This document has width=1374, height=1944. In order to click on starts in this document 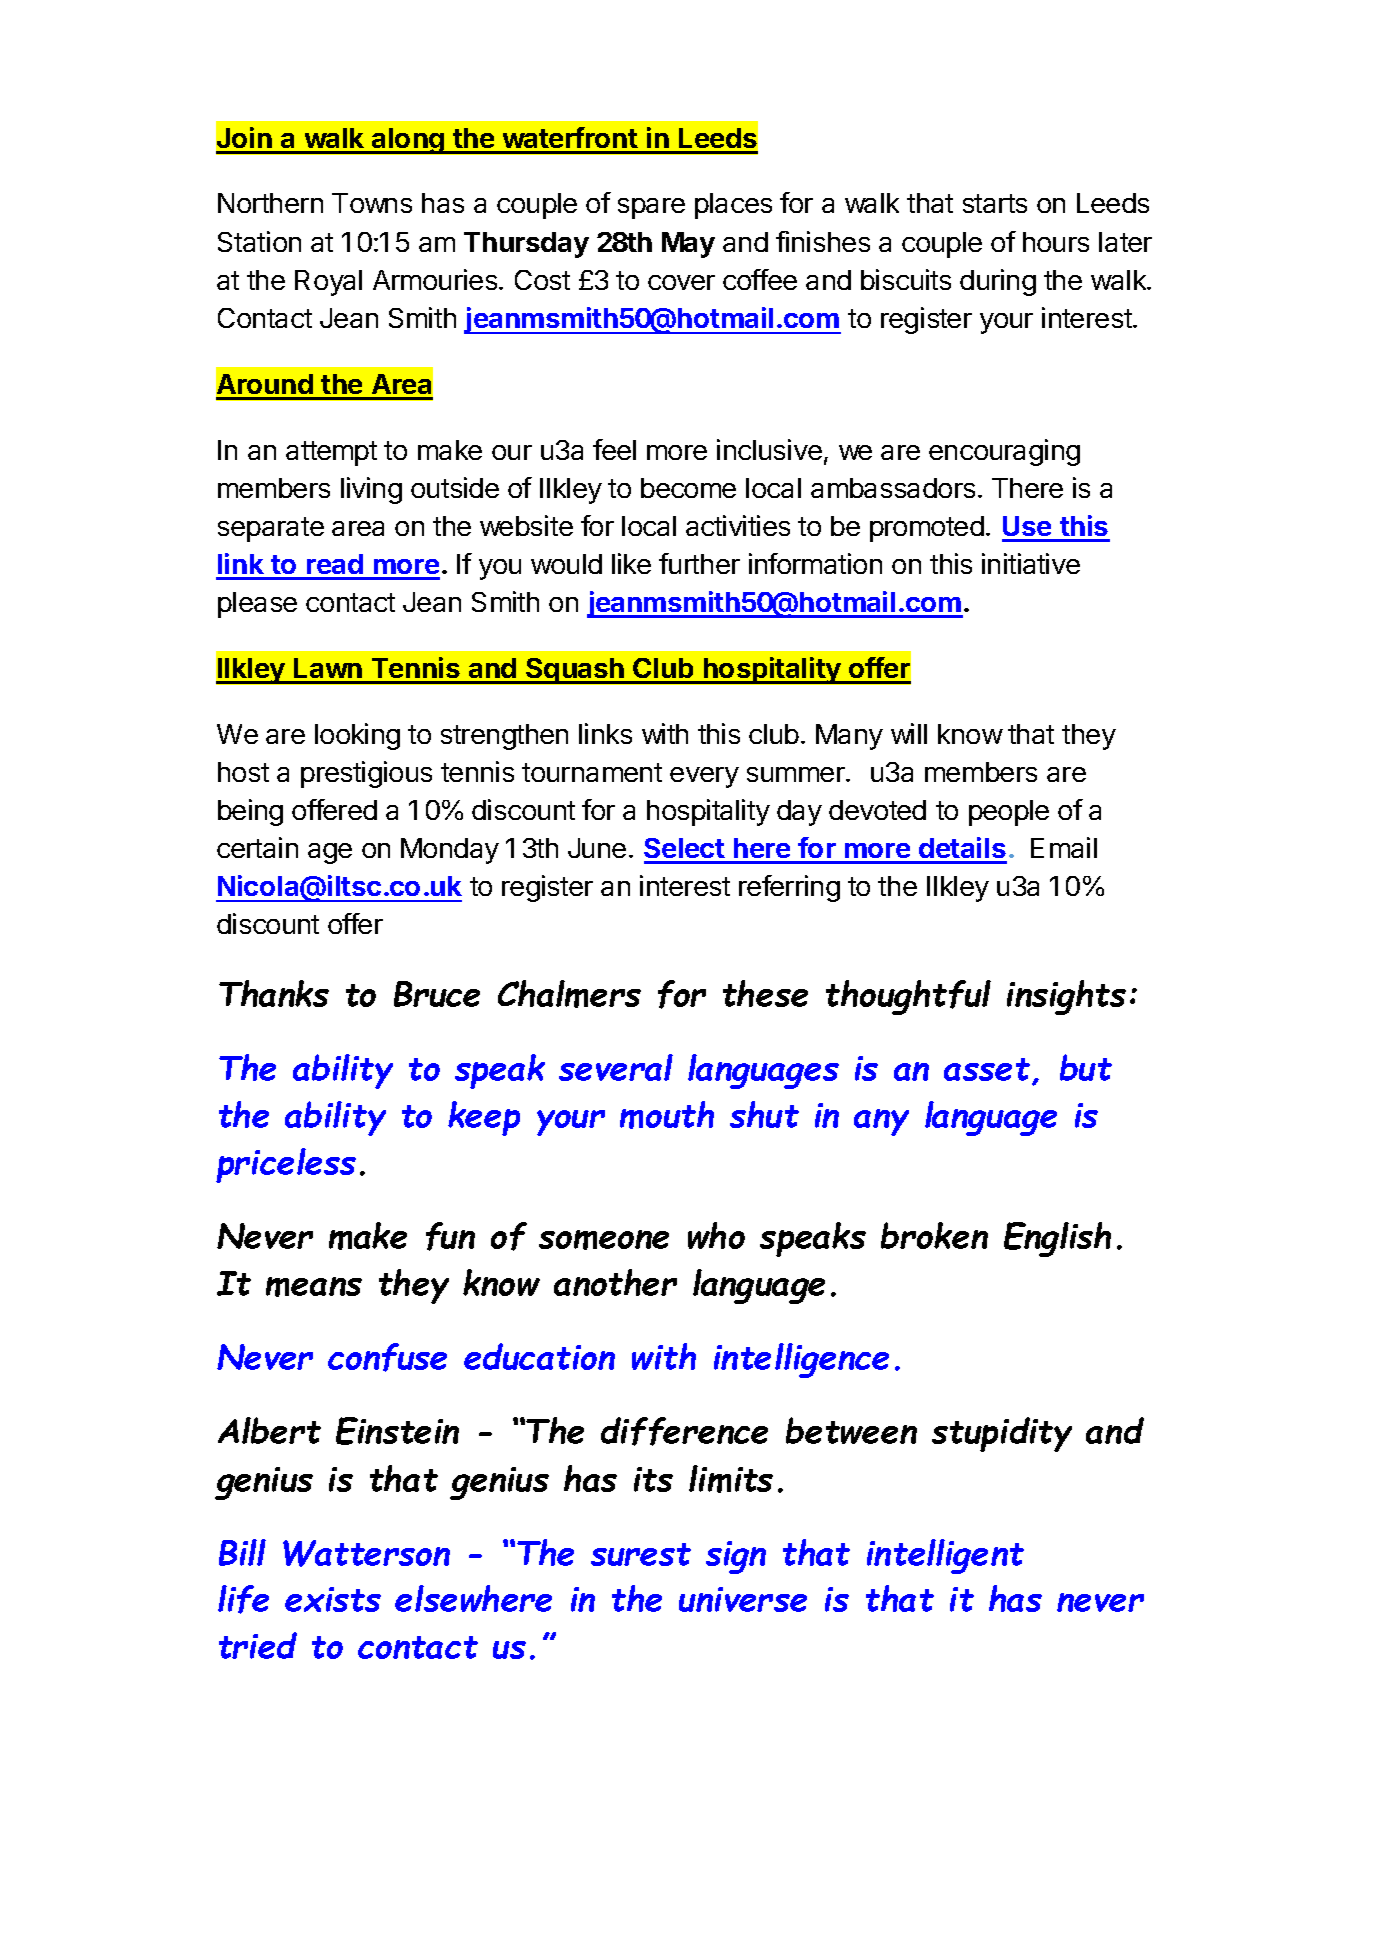, I will do `click(995, 203)`.
